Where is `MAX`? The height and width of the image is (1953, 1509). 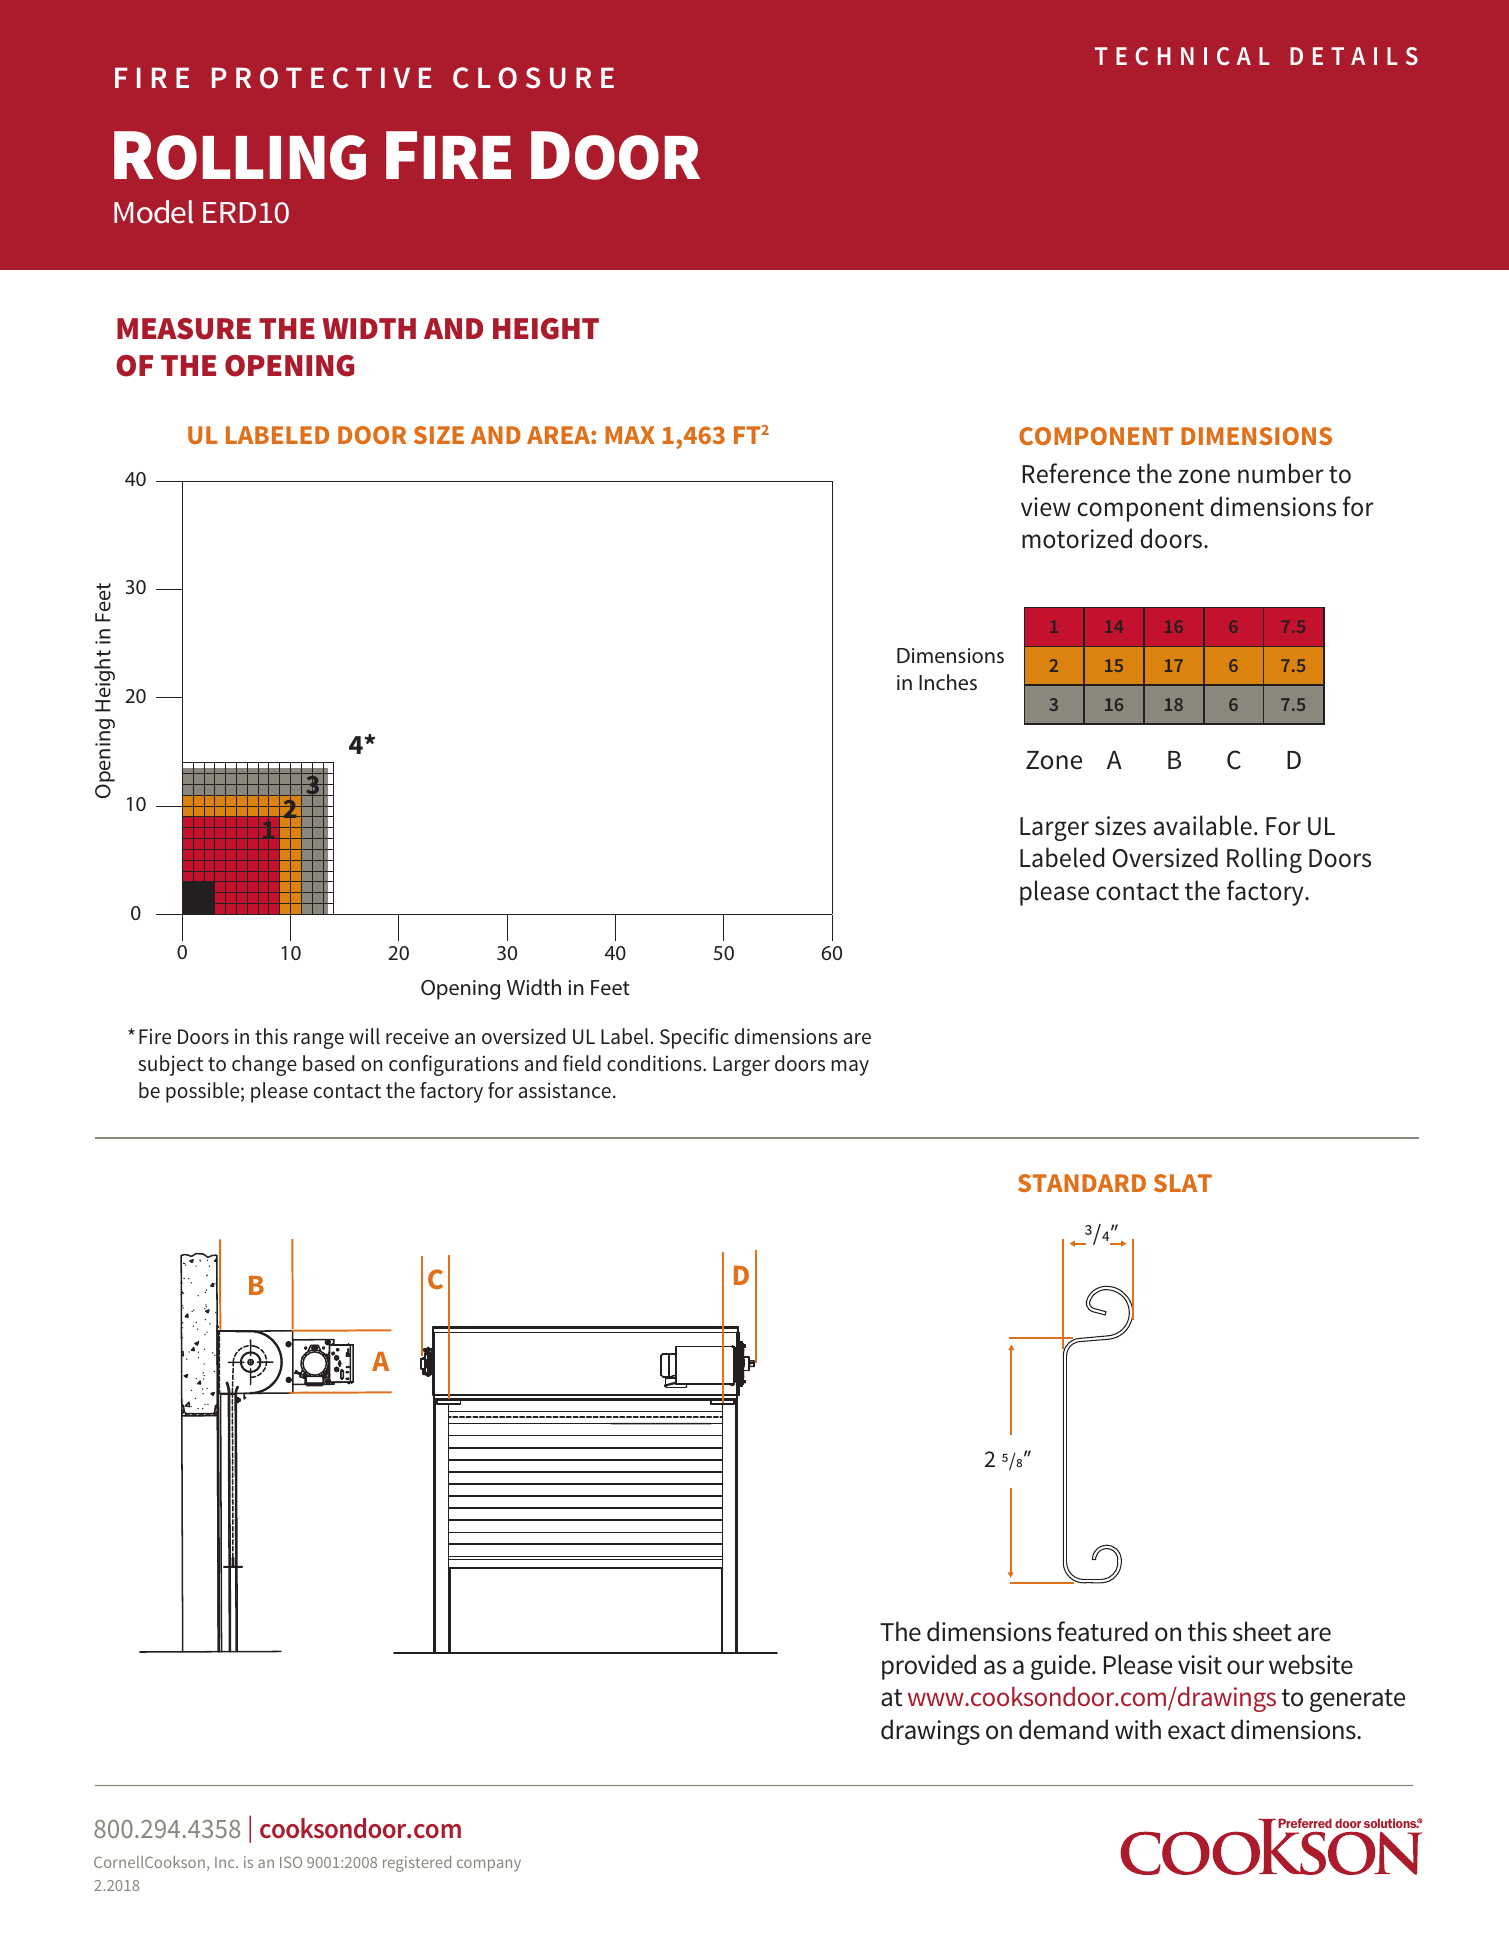
MAX is located at coordinates (630, 435).
